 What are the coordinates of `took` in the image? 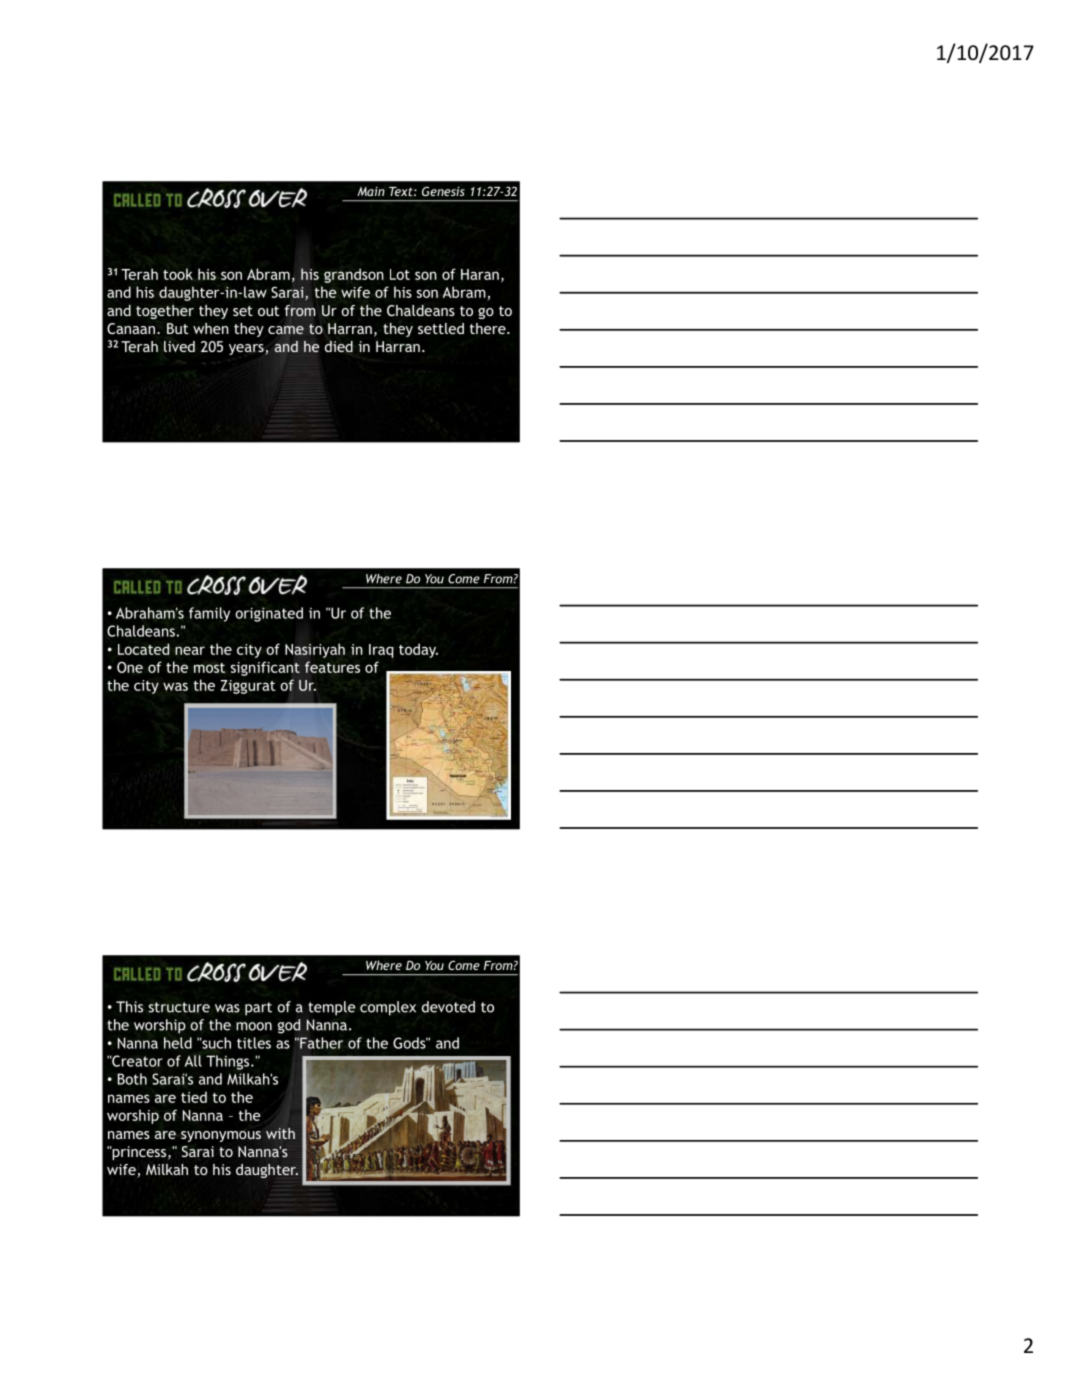 It's located at (178, 274).
